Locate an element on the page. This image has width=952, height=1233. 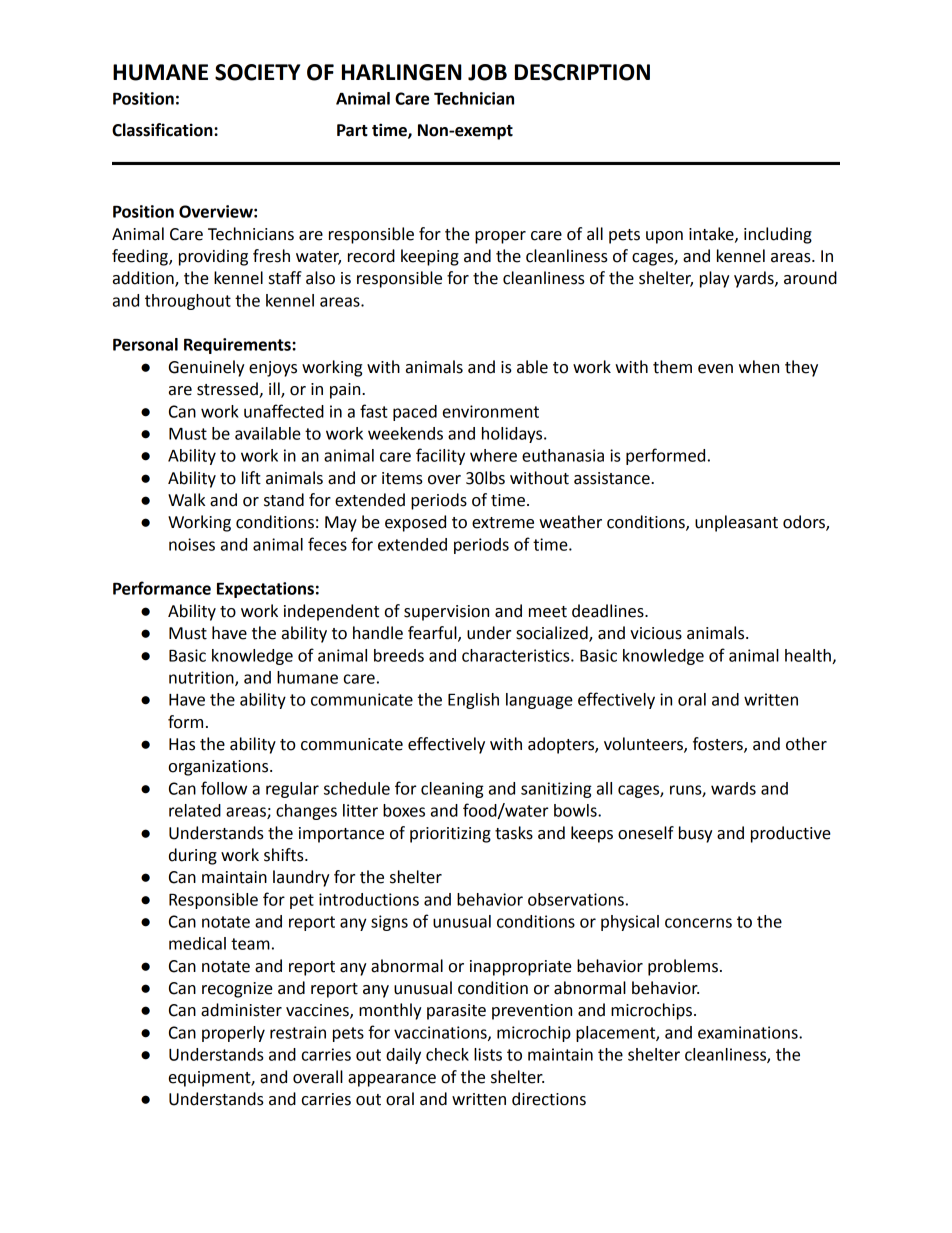
JOB is located at coordinates (487, 72).
